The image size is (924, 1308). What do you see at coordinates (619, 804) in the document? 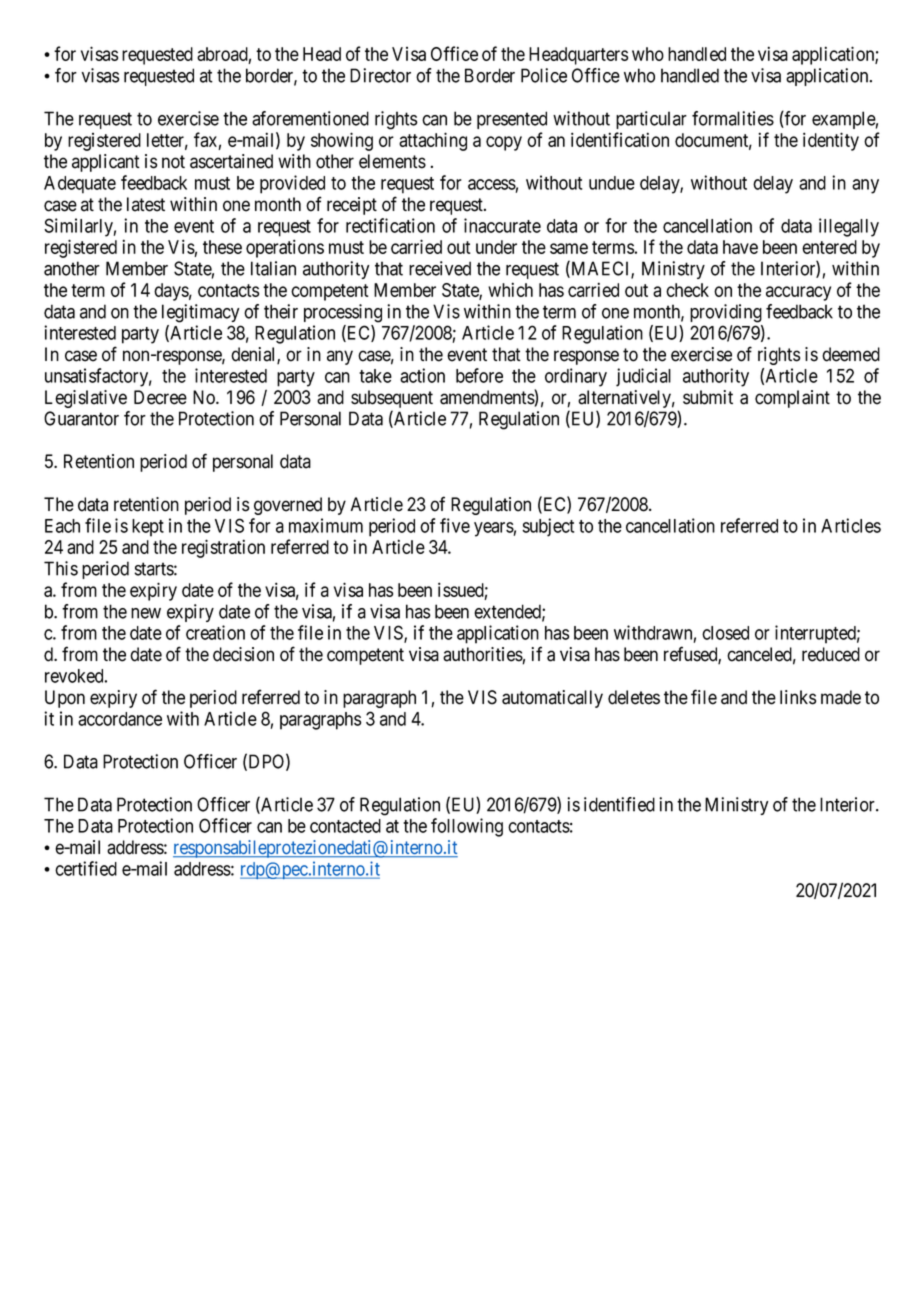
I see `identified` at bounding box center [619, 804].
